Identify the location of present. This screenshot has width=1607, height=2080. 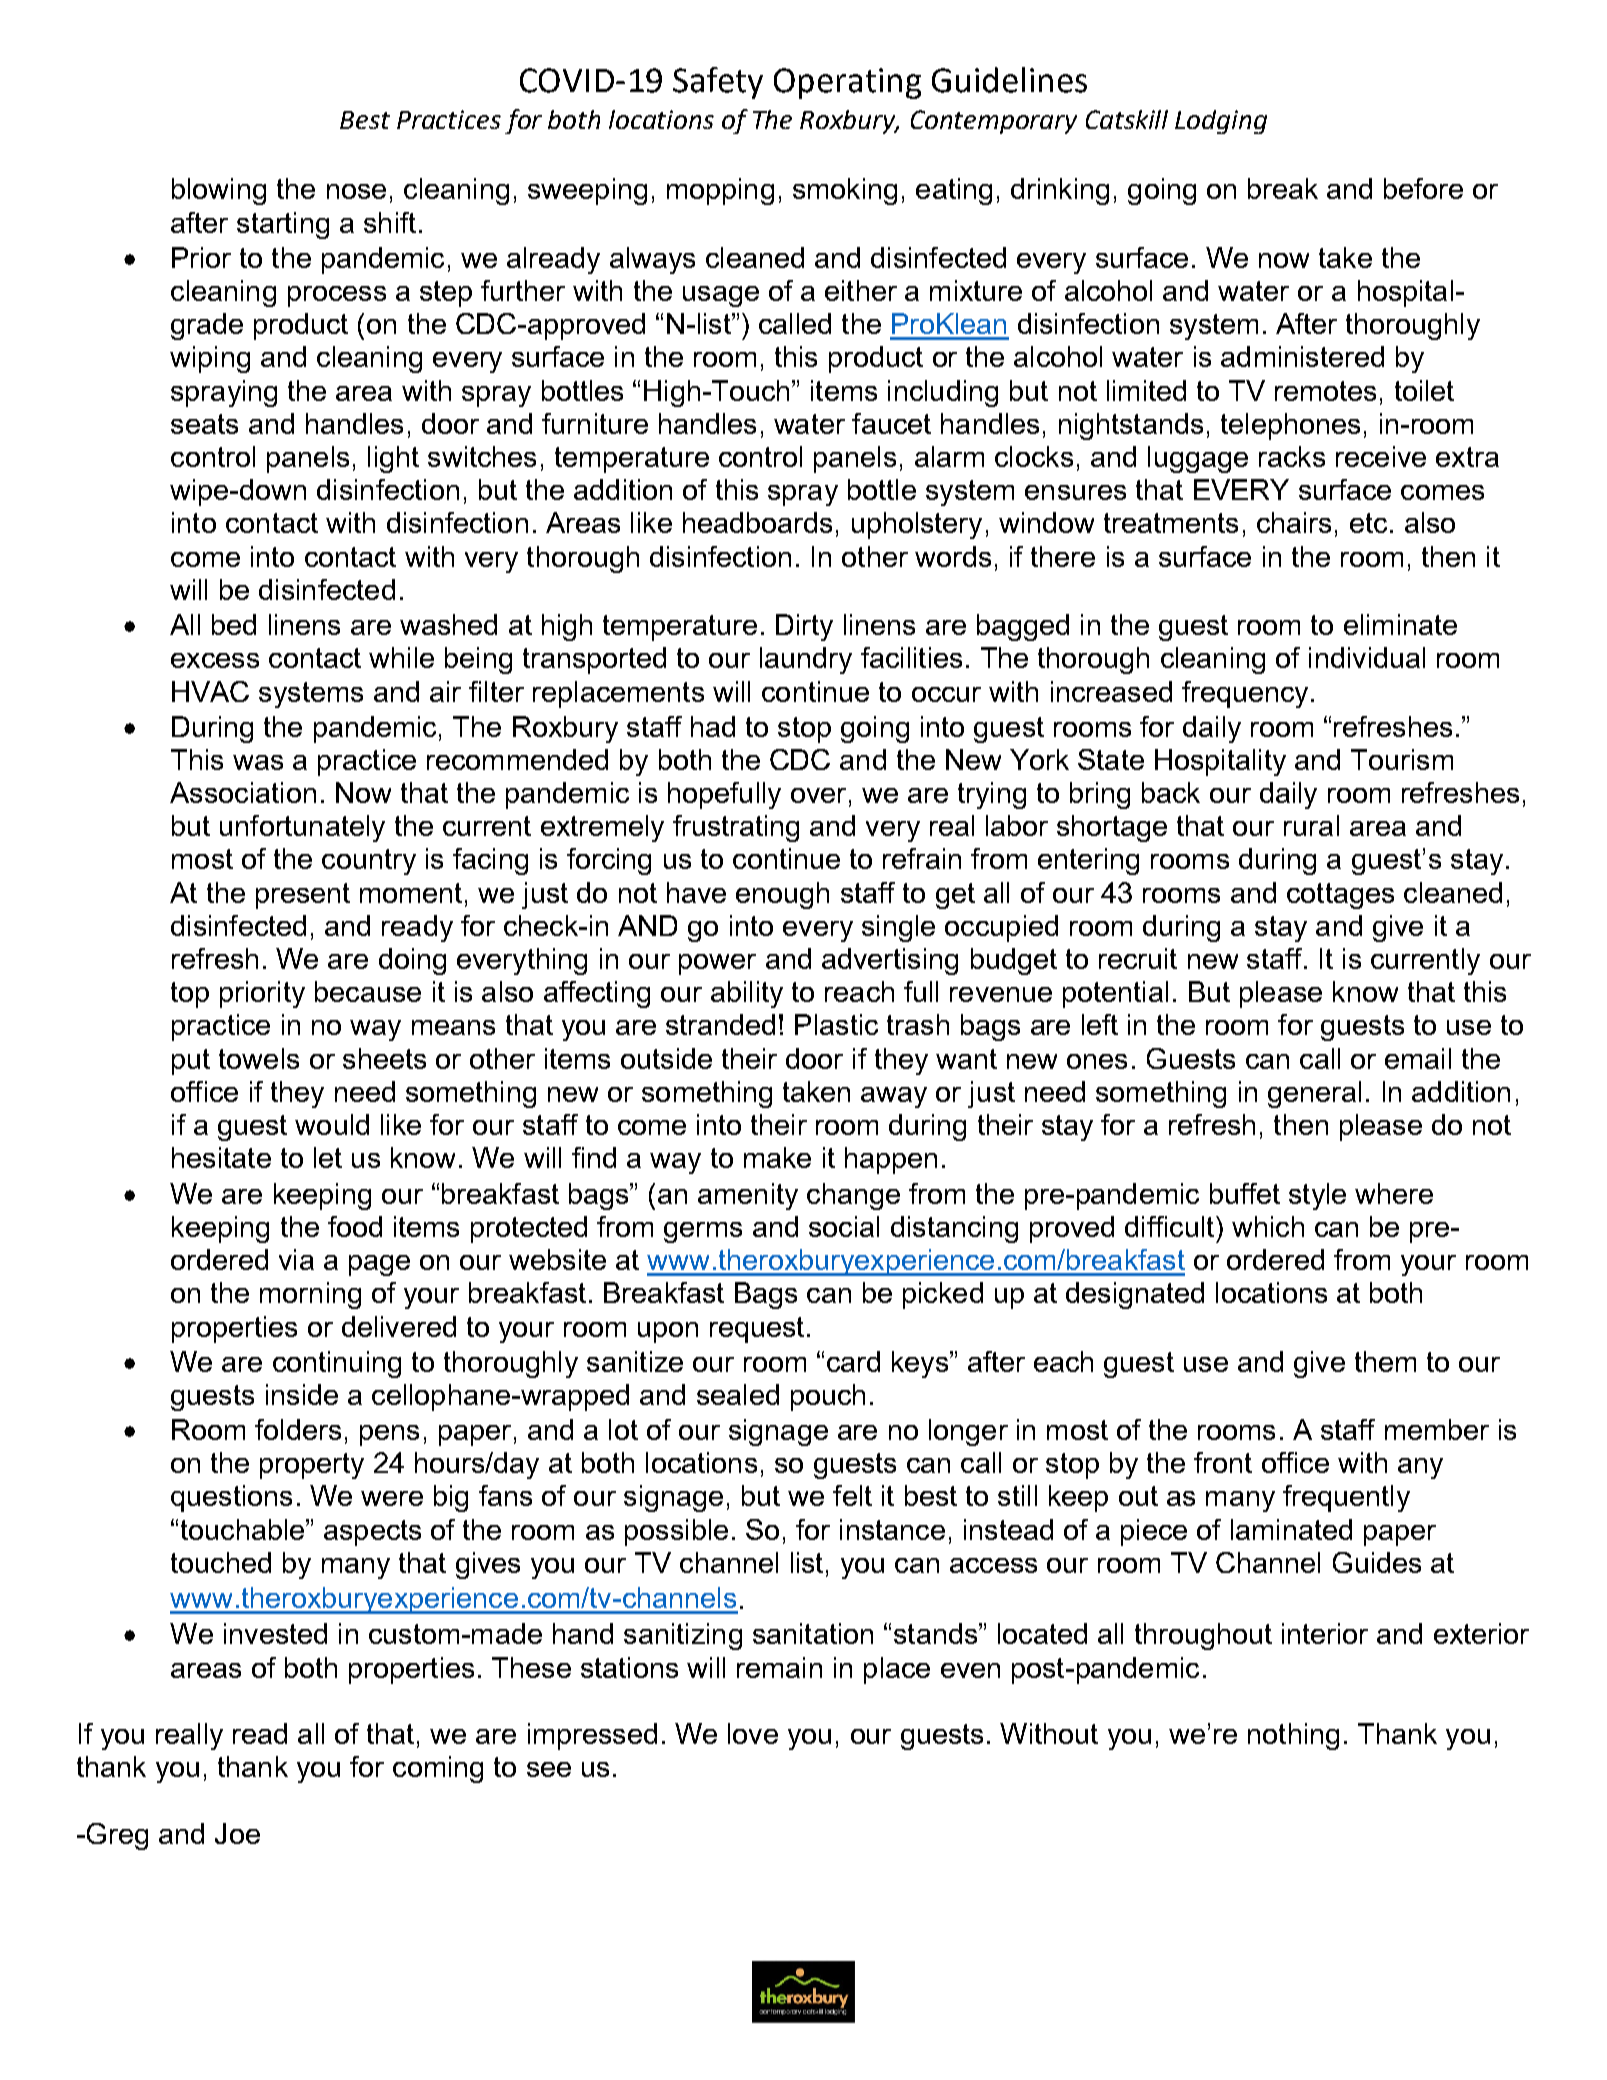
(303, 896).
